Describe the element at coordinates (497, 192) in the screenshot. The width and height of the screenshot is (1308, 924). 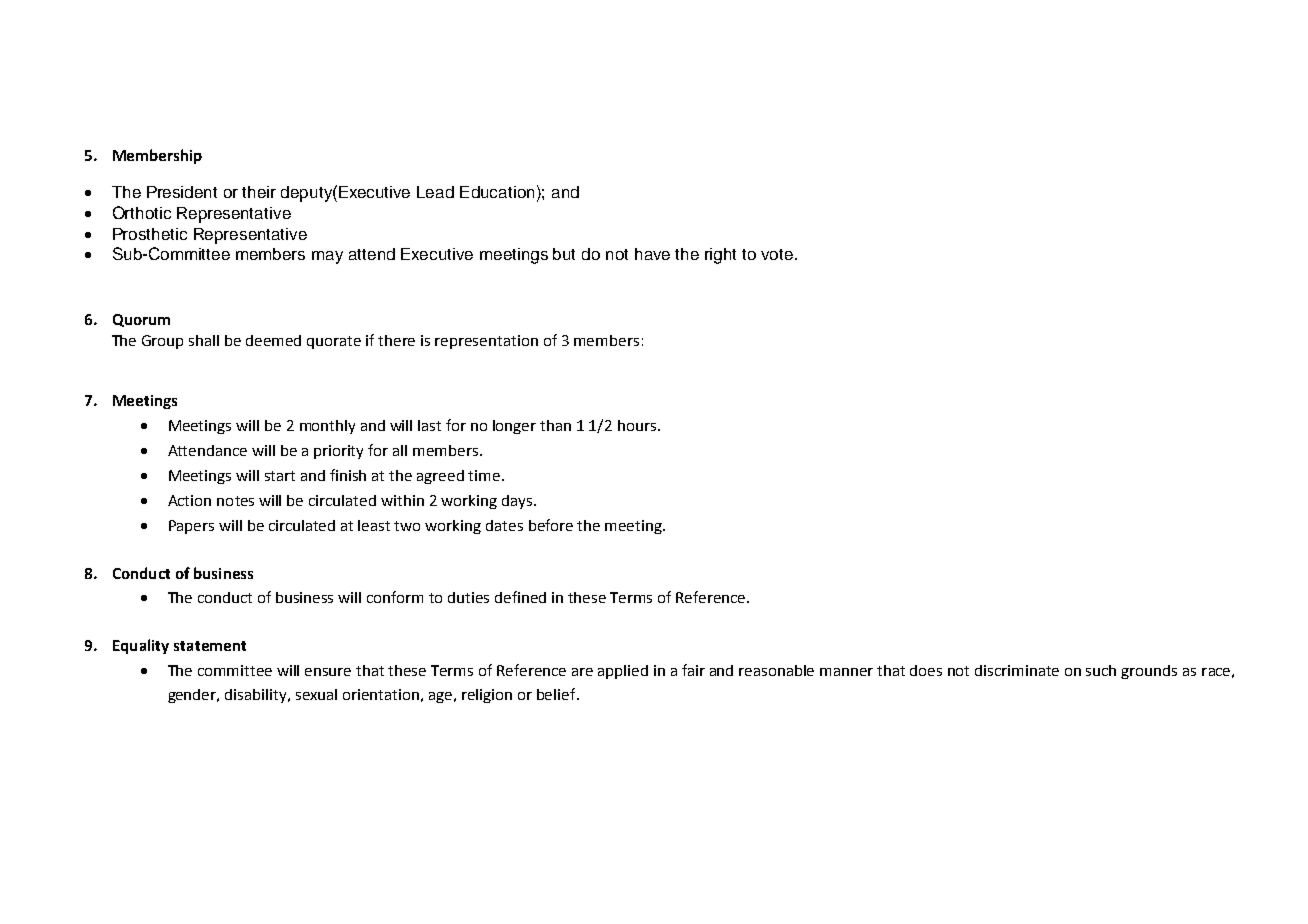
I see `Education` at that location.
